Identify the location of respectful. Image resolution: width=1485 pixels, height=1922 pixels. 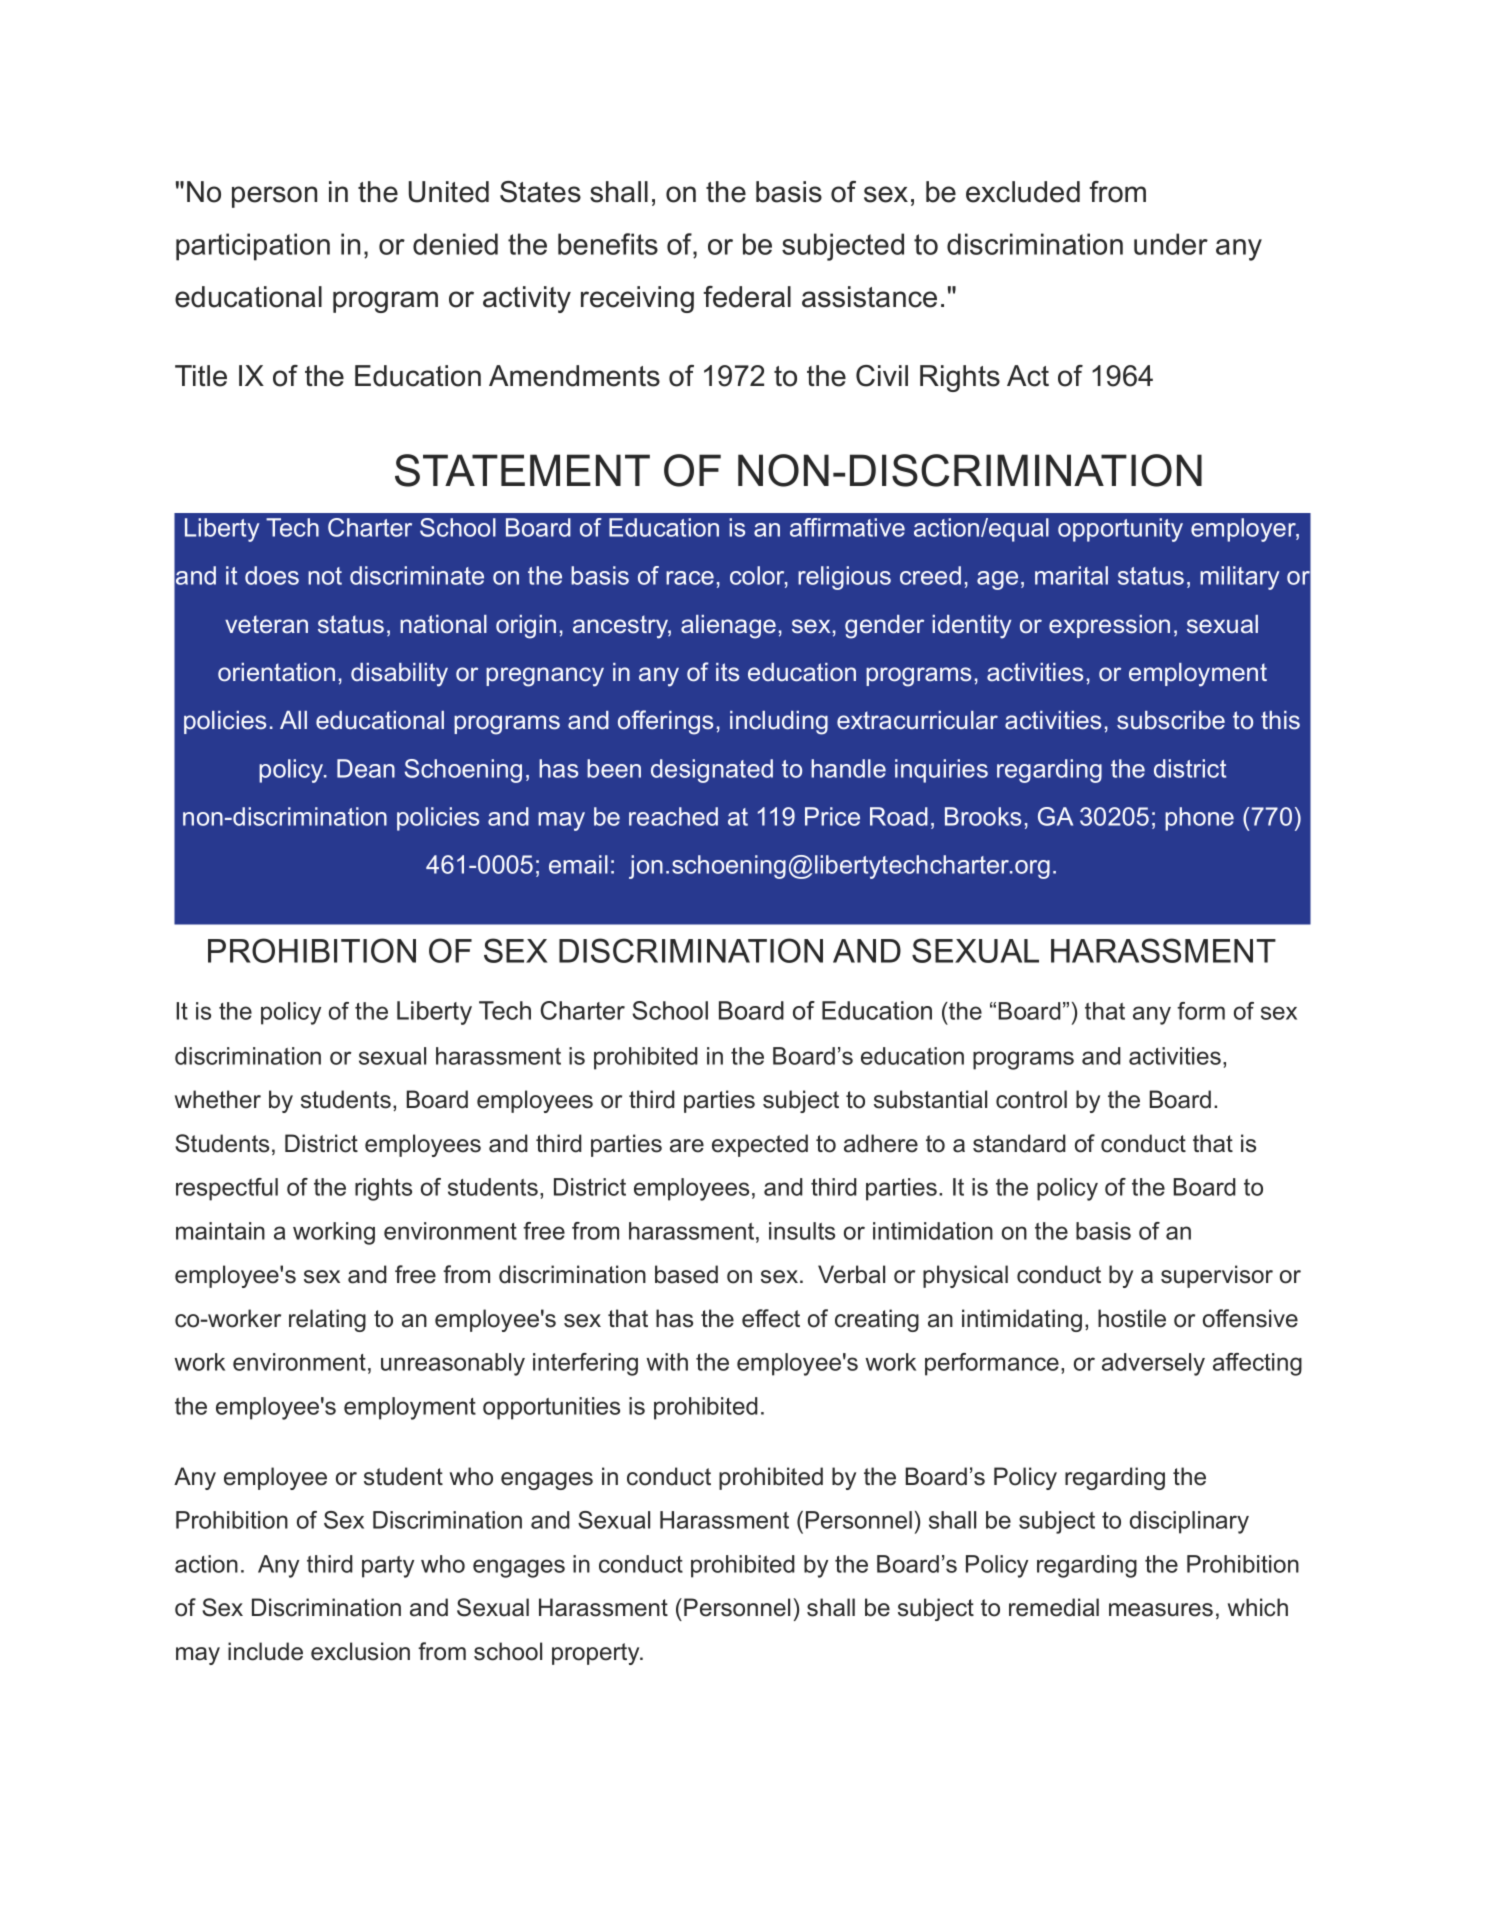
(227, 1189).
